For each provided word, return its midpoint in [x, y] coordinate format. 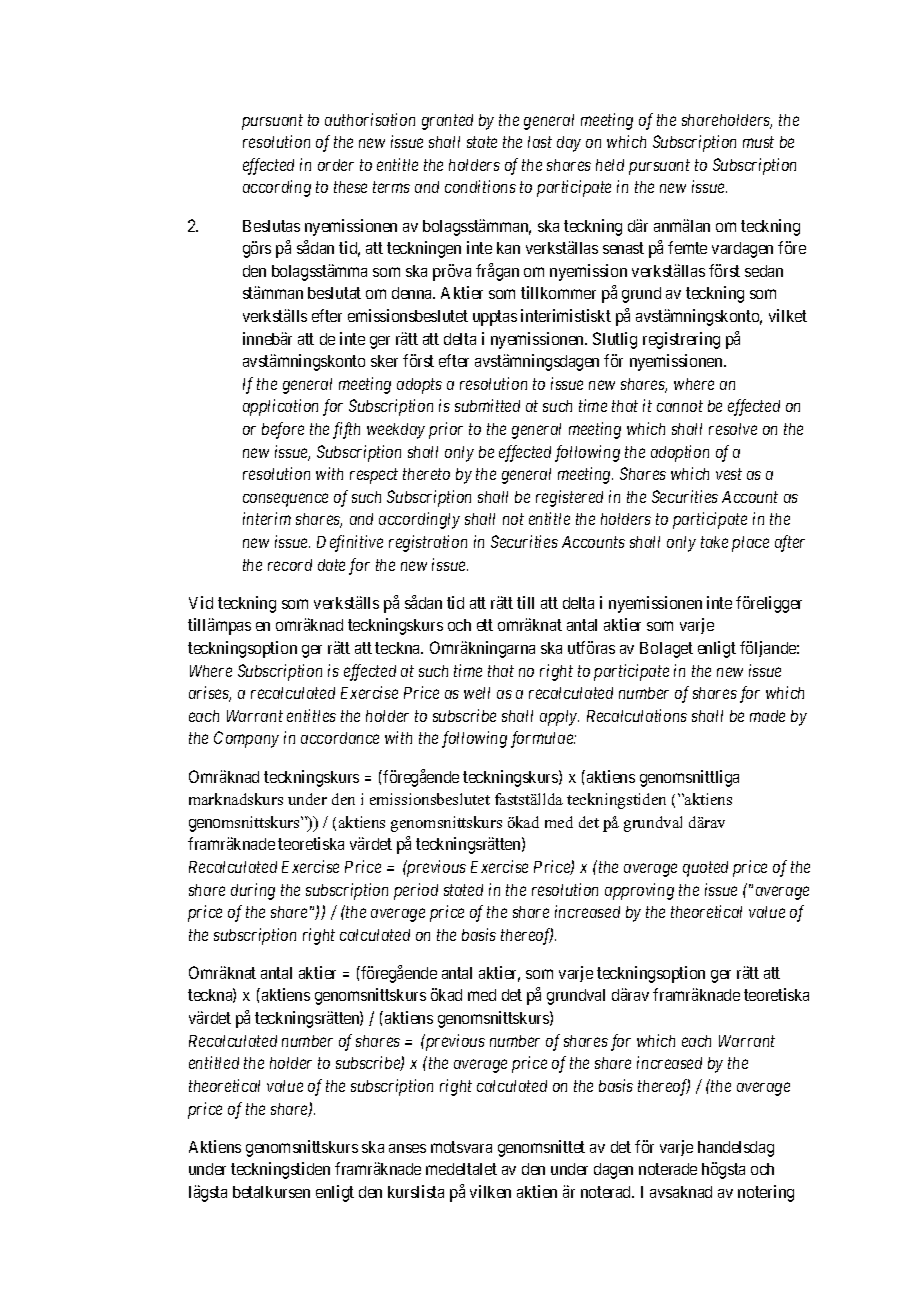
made [767, 716]
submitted [487, 405]
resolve [733, 429]
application [280, 407]
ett [485, 625]
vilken [490, 1191]
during [253, 891]
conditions [480, 186]
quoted [705, 869]
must [758, 142]
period [416, 891]
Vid [201, 602]
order [336, 165]
